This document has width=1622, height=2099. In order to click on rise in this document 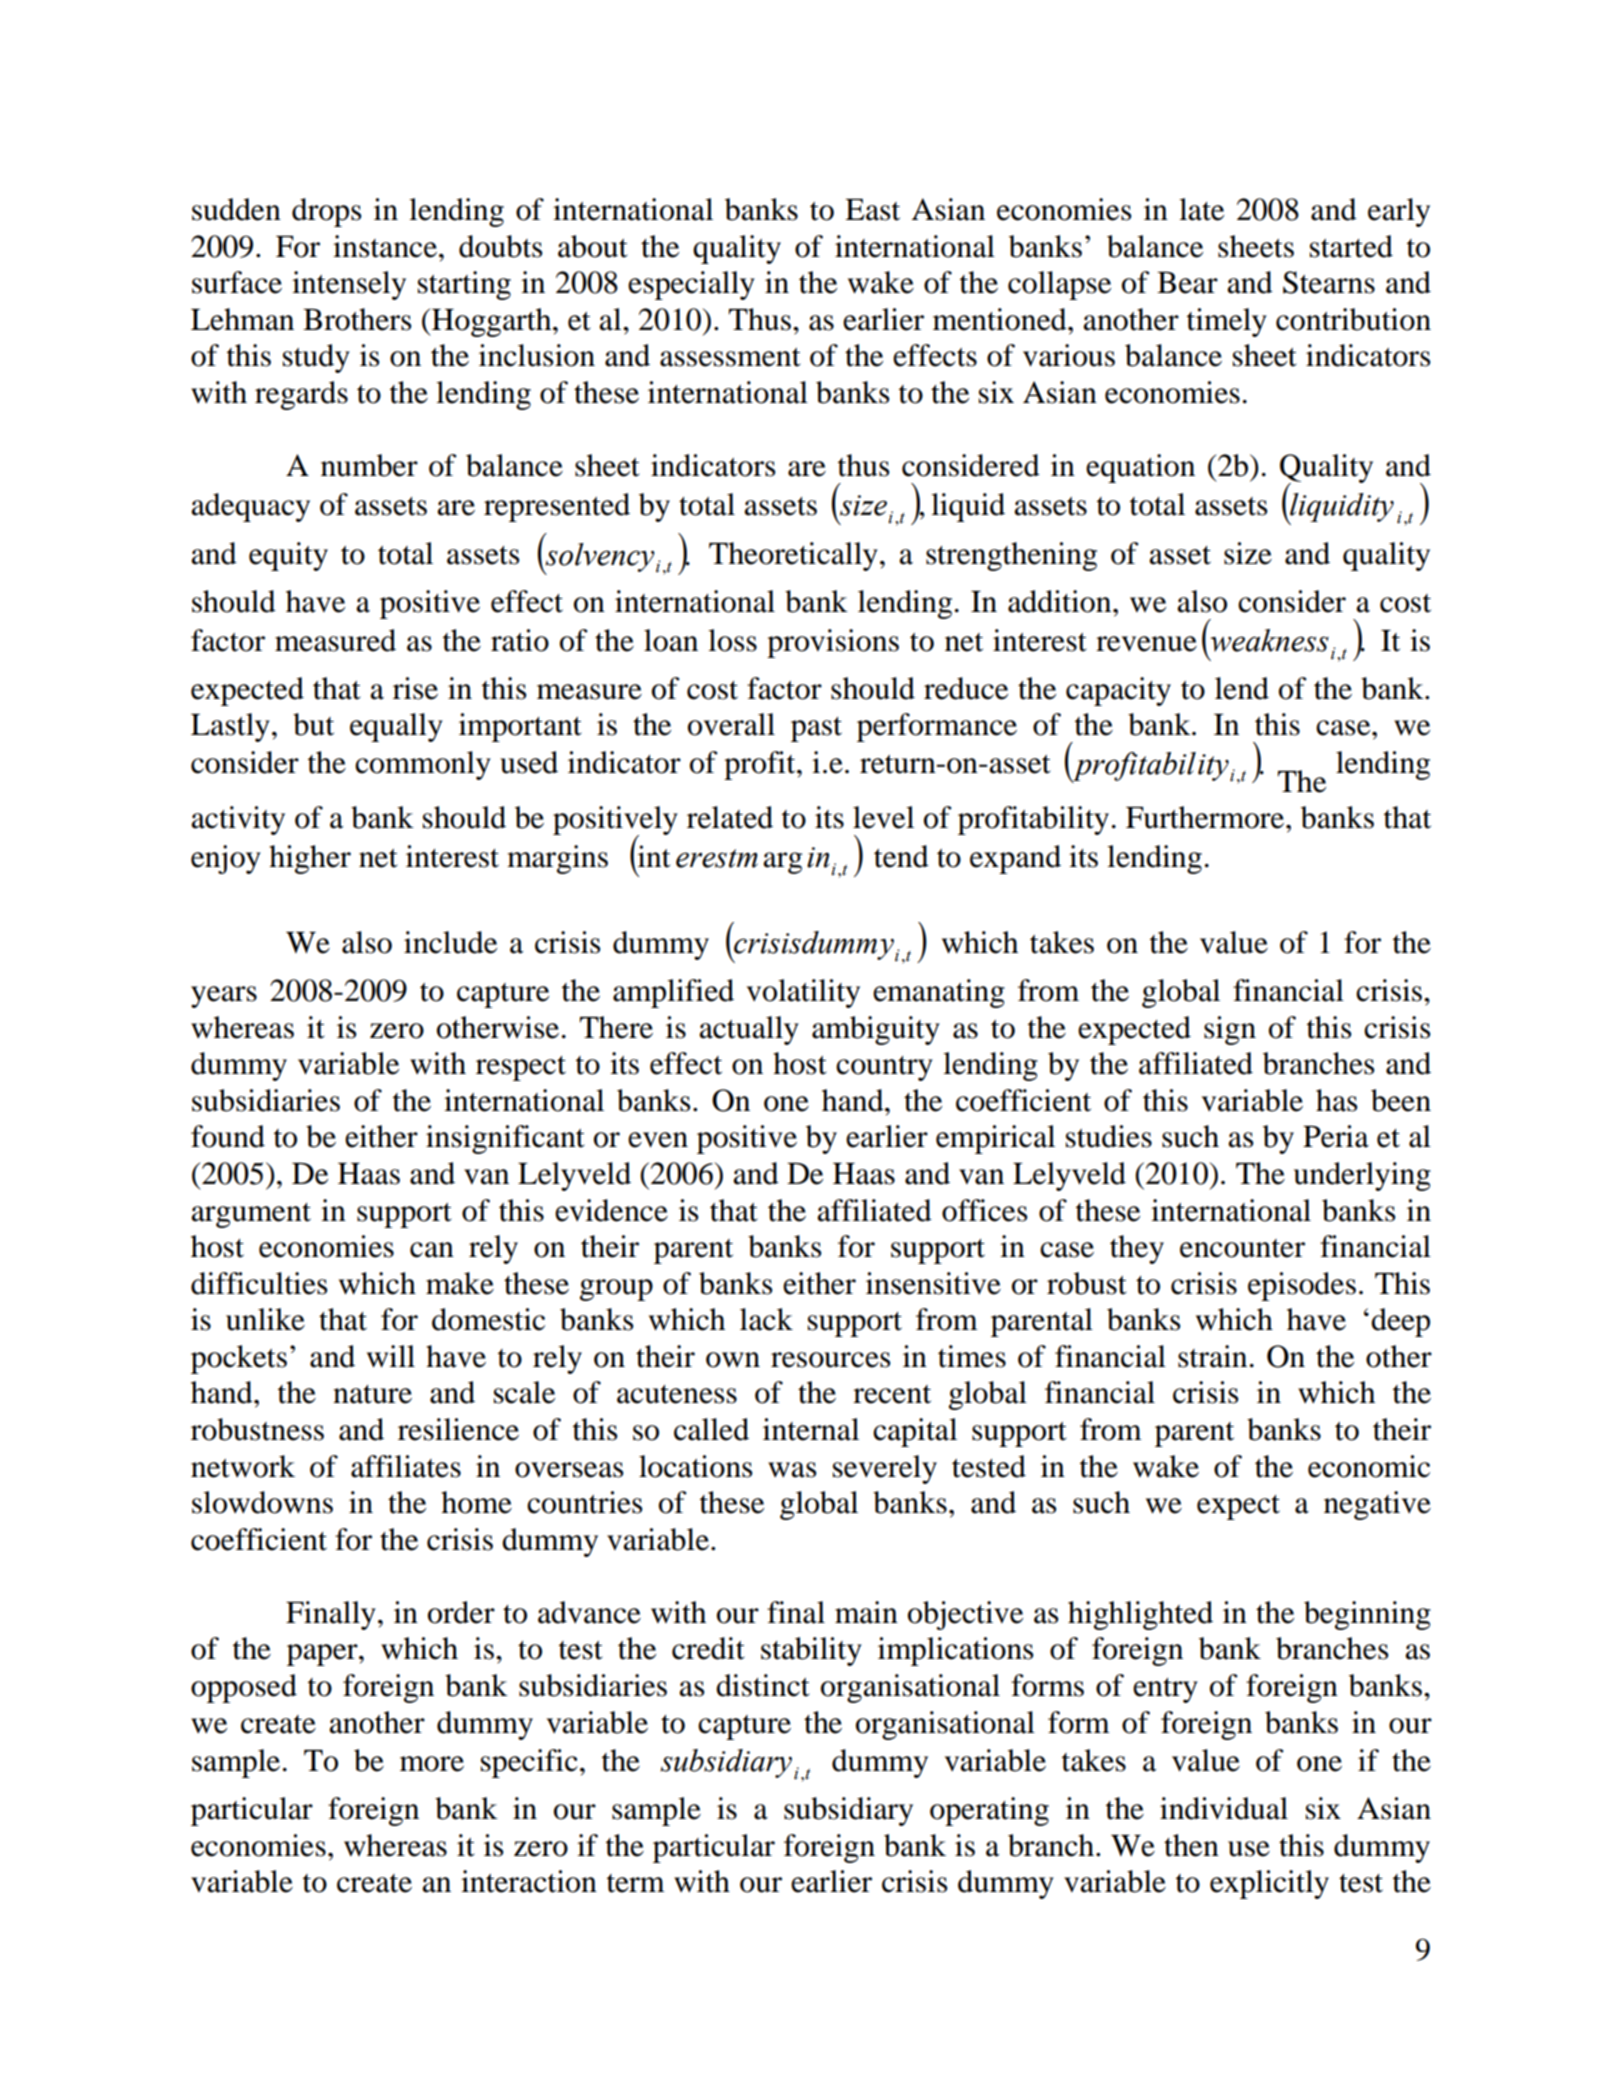, I will do `click(415, 688)`.
